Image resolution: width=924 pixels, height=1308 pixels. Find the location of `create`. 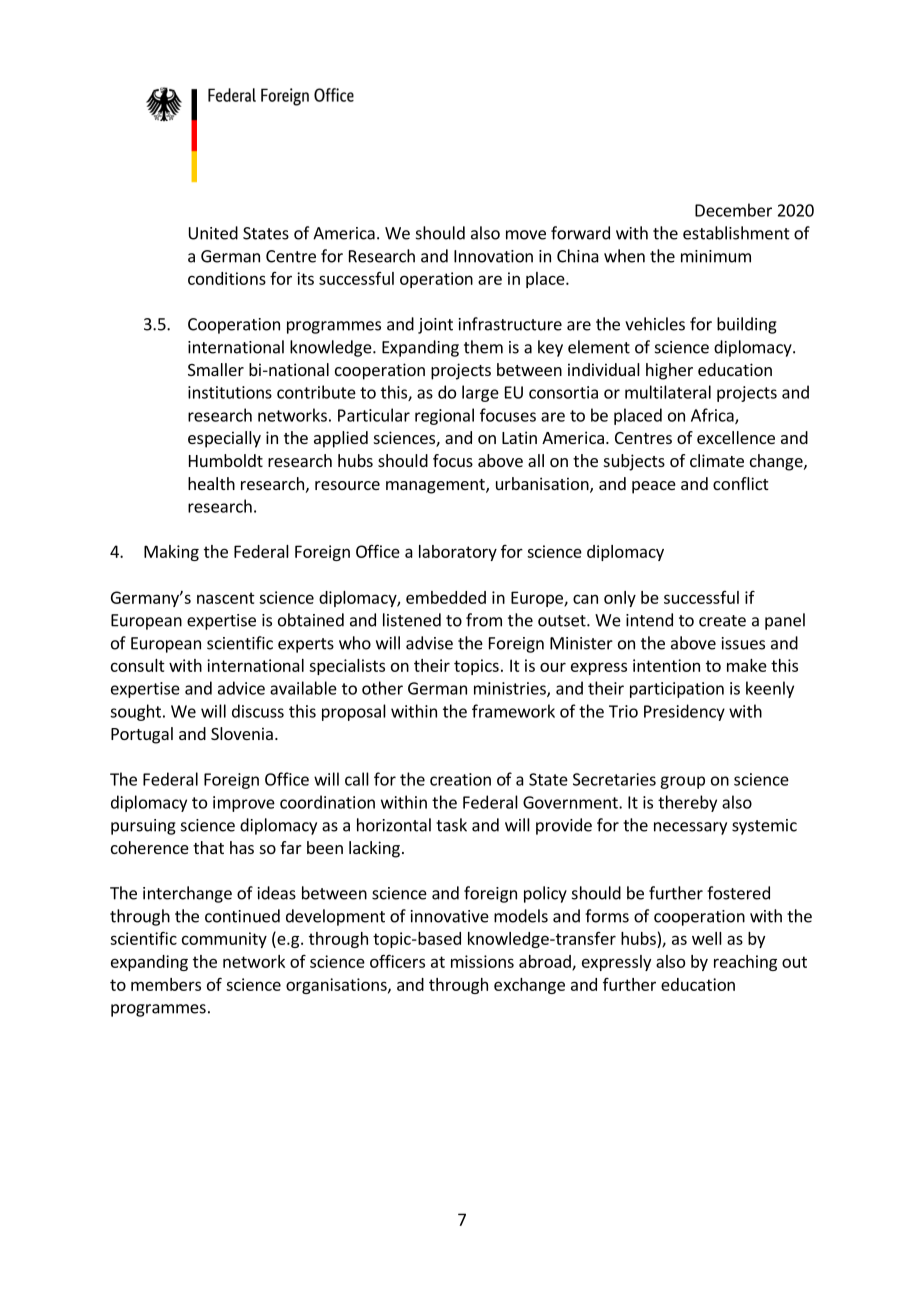

create is located at coordinates (722, 621).
